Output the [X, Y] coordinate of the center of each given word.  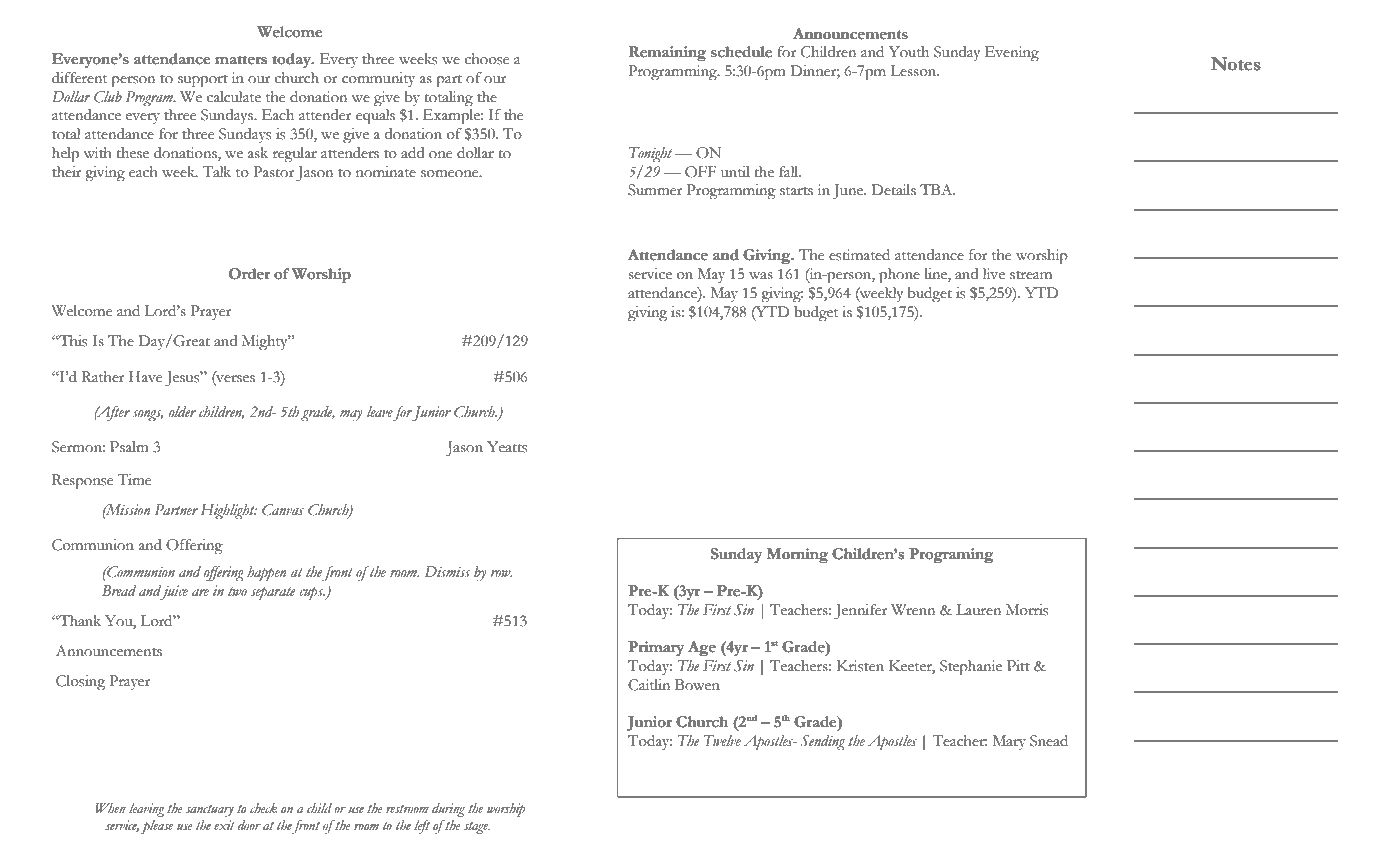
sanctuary [210, 811]
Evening [1012, 53]
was [761, 276]
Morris [1027, 610]
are [200, 593]
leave [380, 411]
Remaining [667, 53]
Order [249, 274]
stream [1031, 275]
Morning [797, 555]
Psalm [129, 447]
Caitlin [649, 685]
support [203, 81]
